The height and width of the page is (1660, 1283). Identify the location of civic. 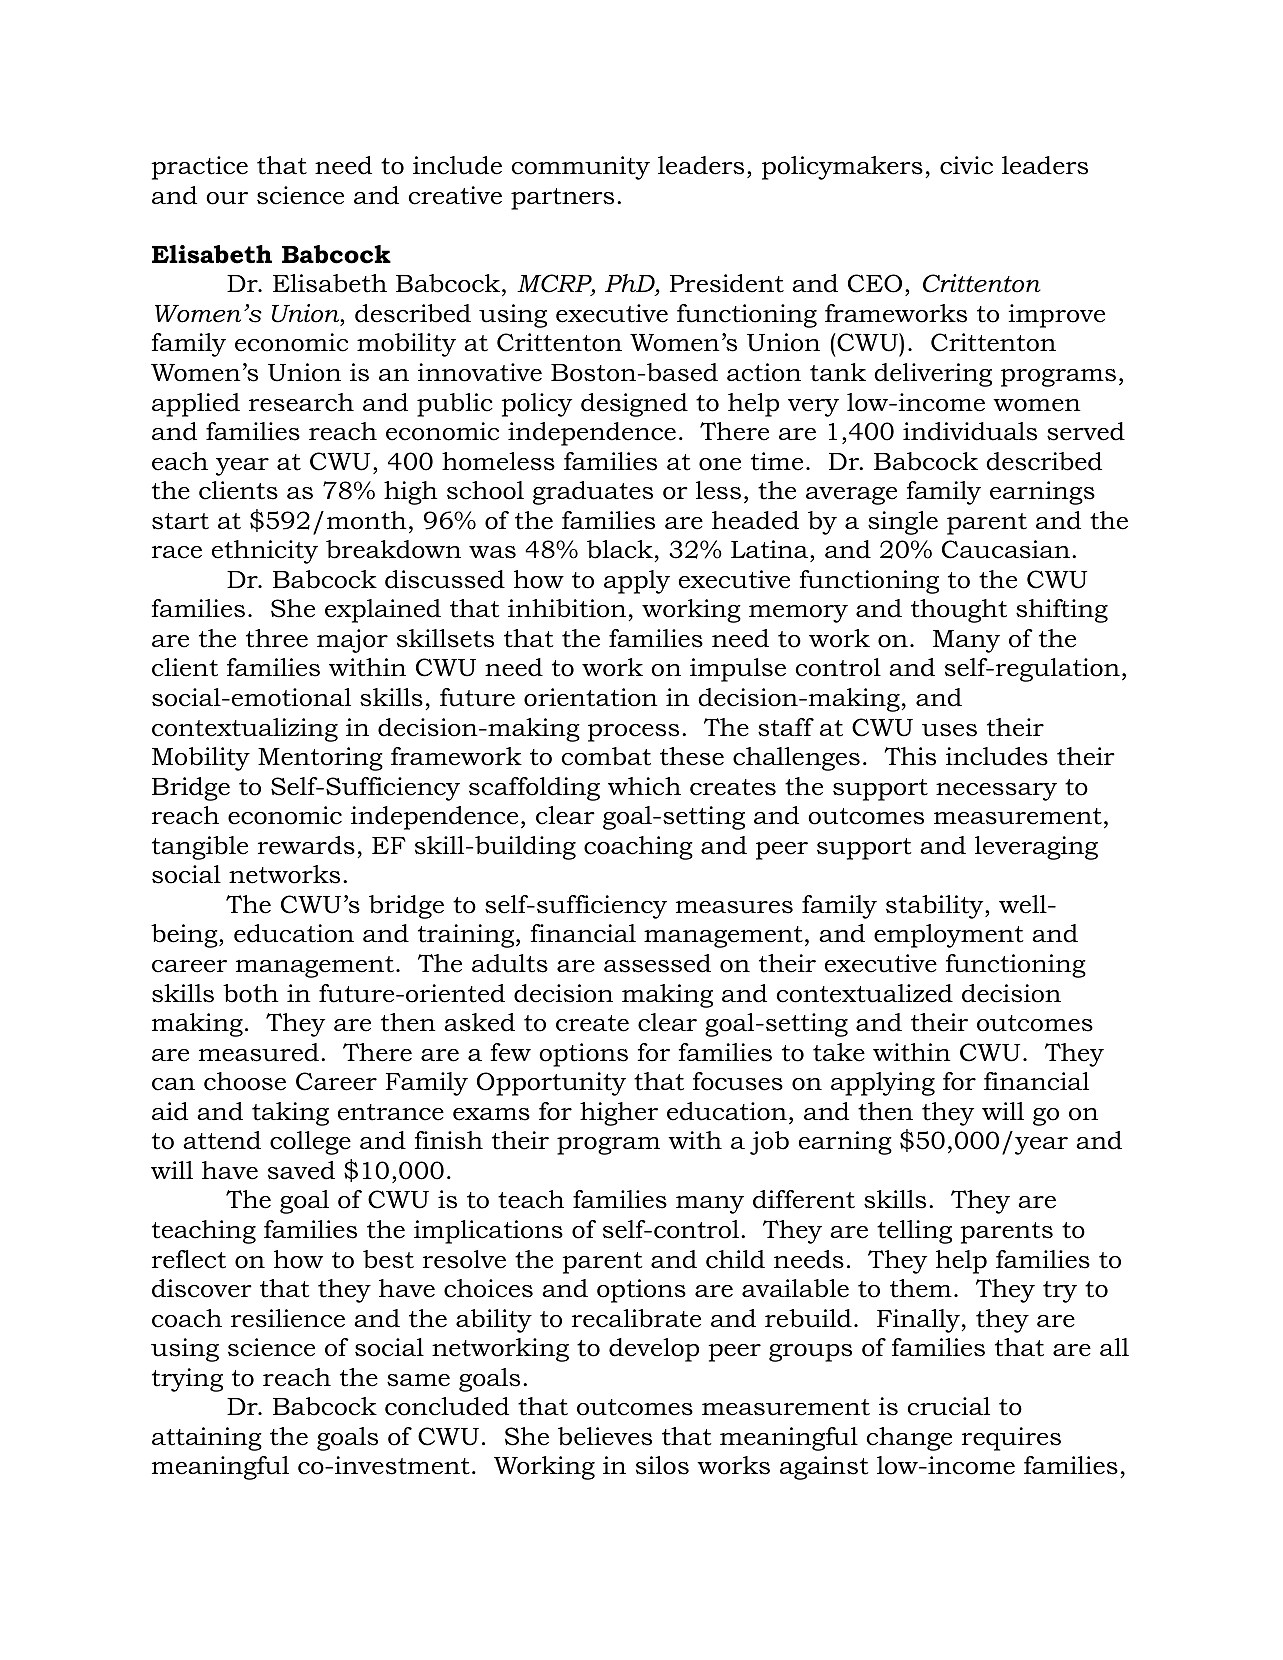
(966, 165).
